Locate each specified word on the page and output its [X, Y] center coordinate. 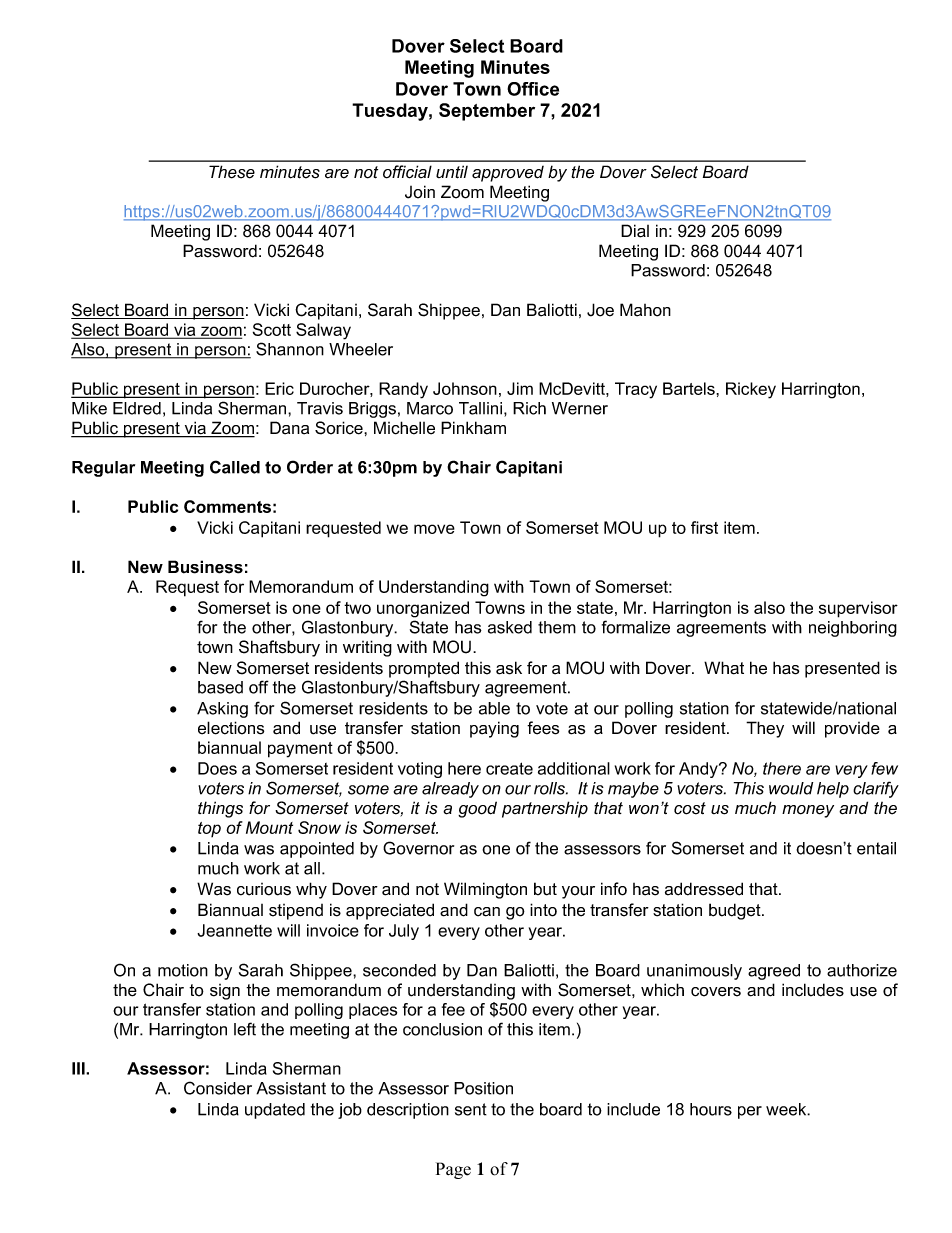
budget [736, 911]
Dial [635, 231]
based [220, 687]
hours [711, 1109]
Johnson [465, 388]
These [232, 172]
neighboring [853, 629]
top [209, 829]
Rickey [751, 390]
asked [510, 627]
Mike [89, 408]
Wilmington [485, 890]
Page [453, 1170]
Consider [218, 1088]
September [487, 112]
